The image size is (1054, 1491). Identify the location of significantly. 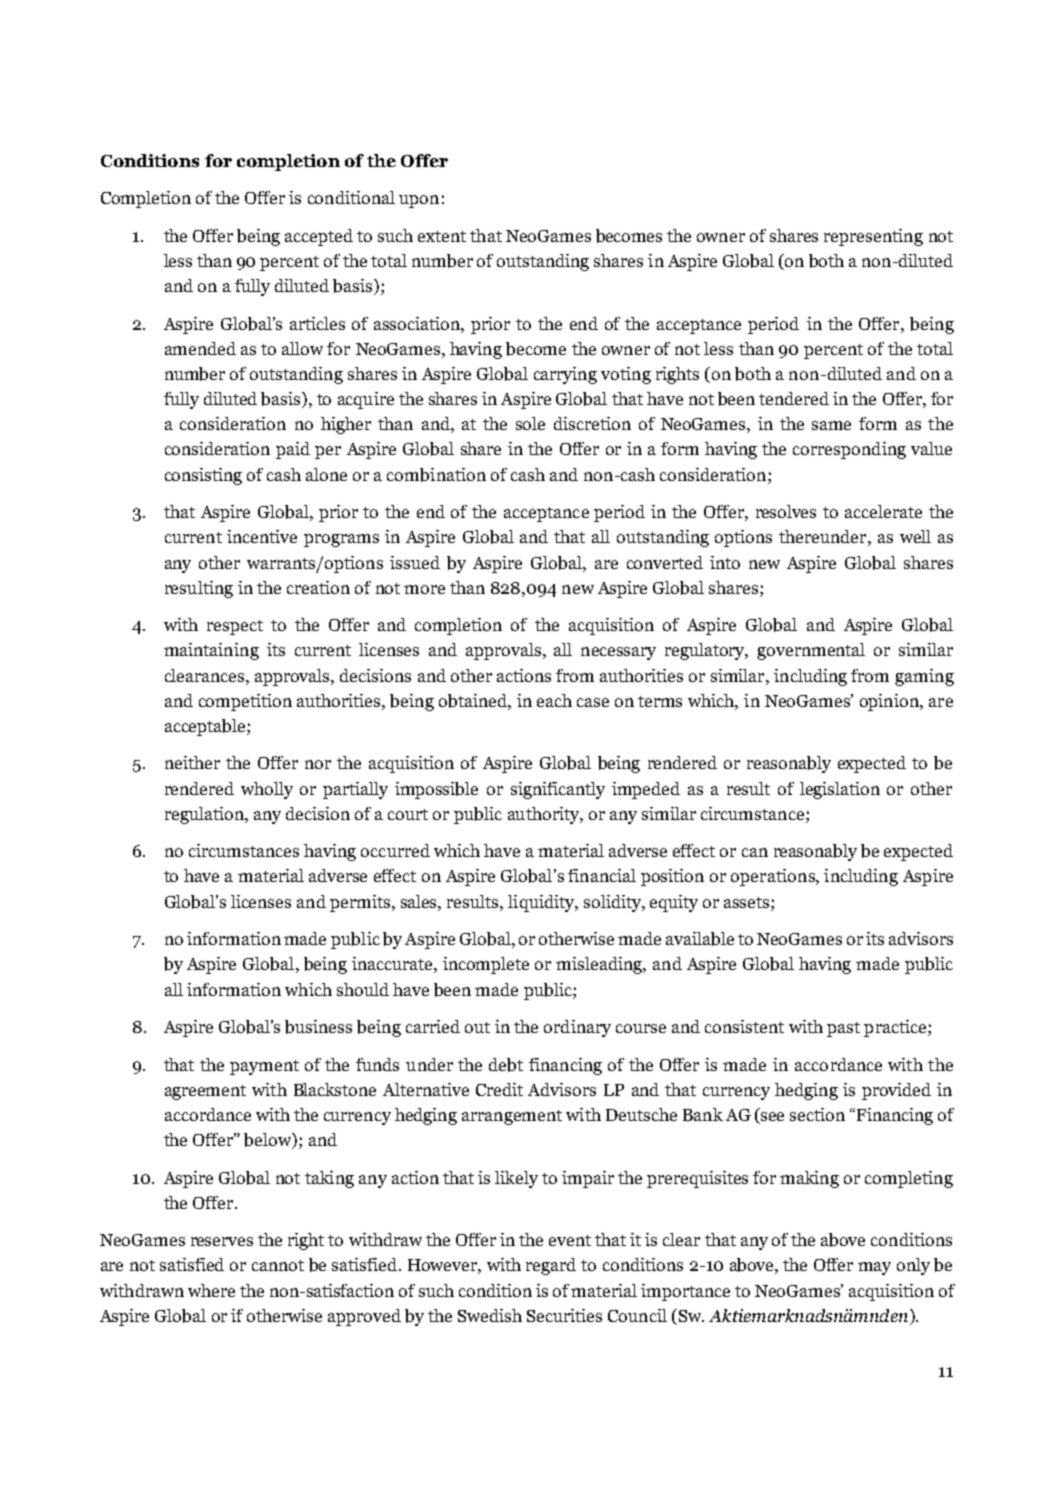
(558, 790).
